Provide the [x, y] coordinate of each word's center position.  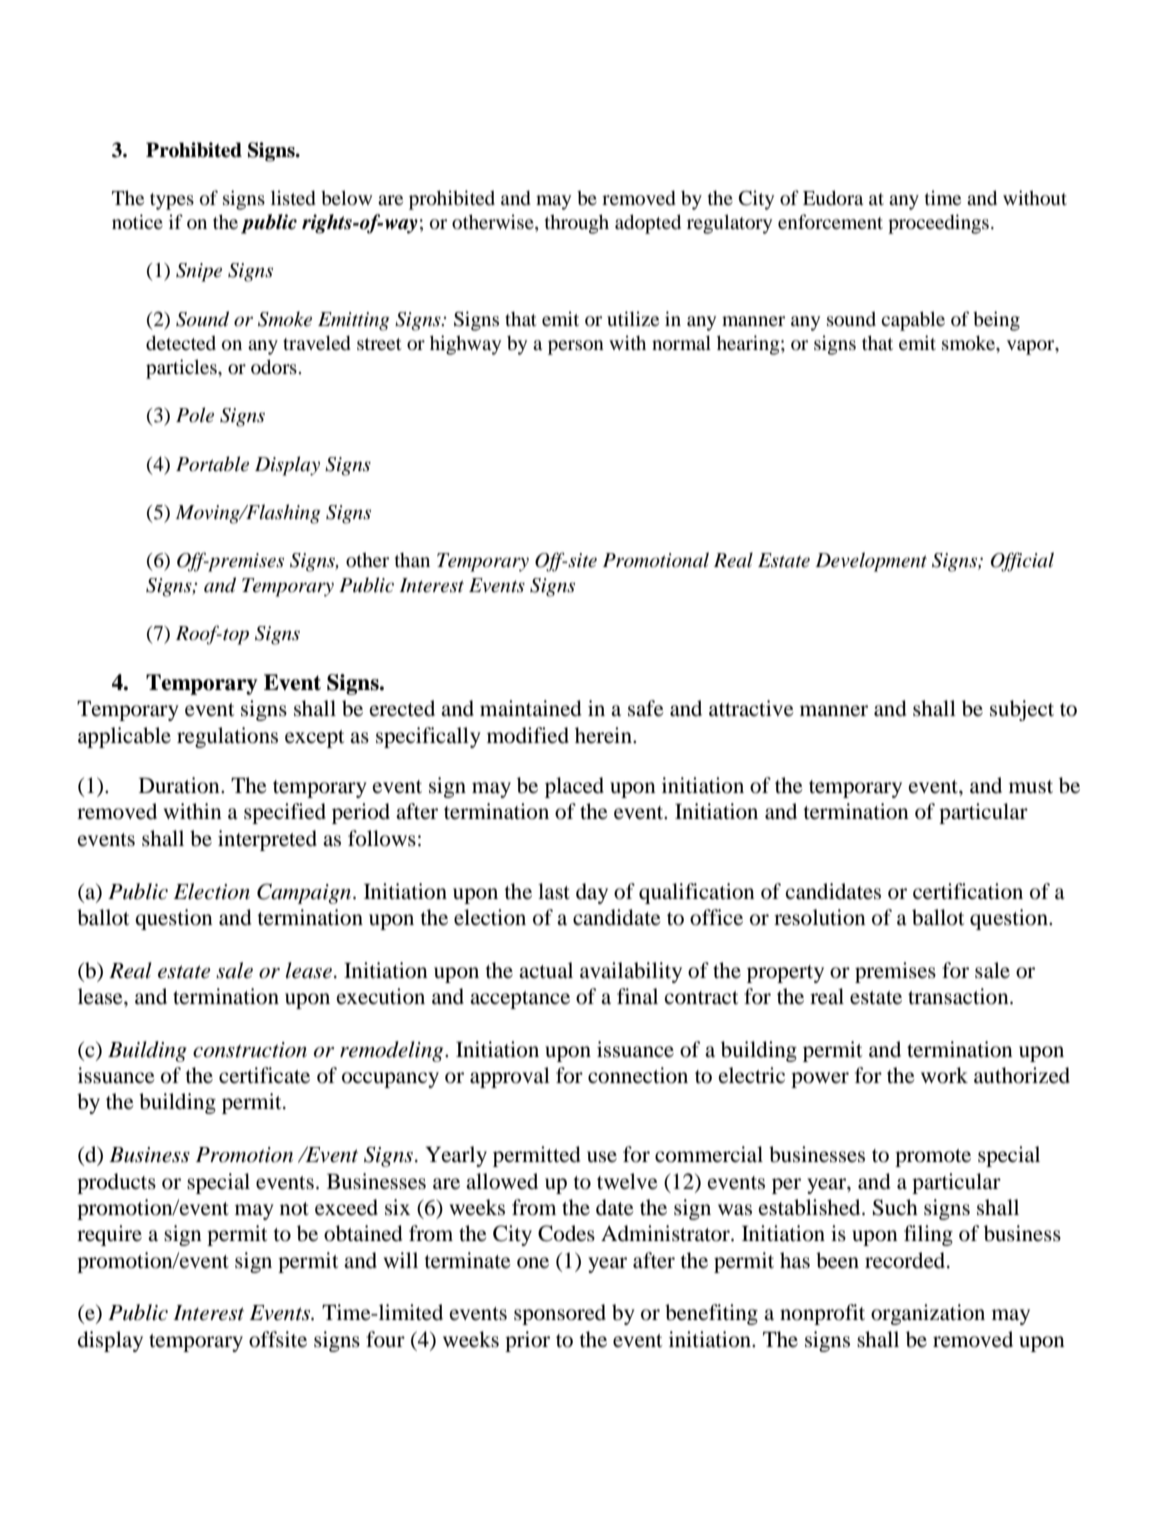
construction [250, 1050]
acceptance [520, 1000]
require [109, 1235]
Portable [212, 464]
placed [574, 787]
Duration [180, 785]
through [577, 224]
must [1031, 787]
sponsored [560, 1314]
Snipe [199, 272]
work [944, 1075]
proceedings [938, 224]
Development [871, 562]
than [412, 559]
